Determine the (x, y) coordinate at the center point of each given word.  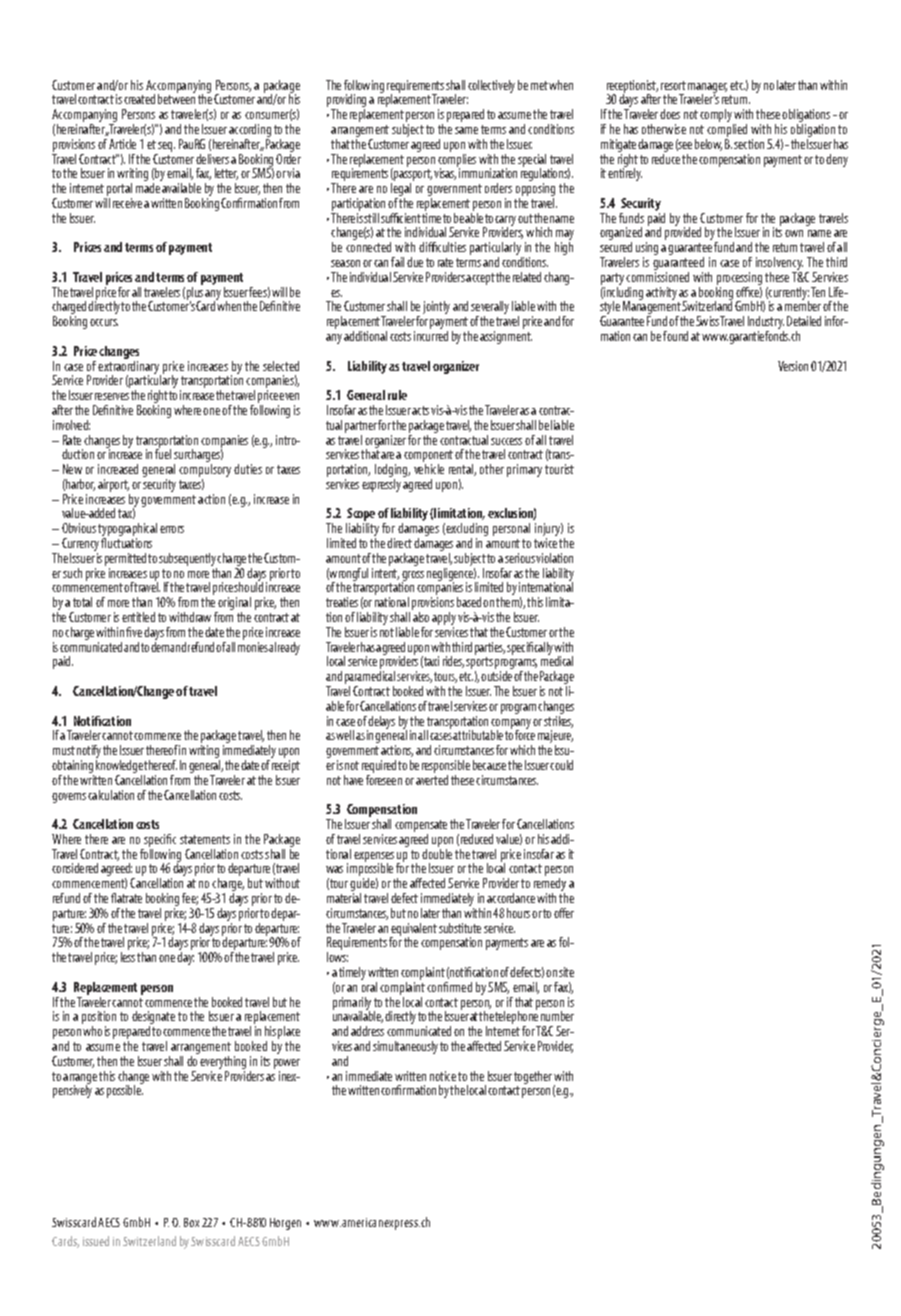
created (139, 99)
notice (443, 1076)
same (466, 130)
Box (191, 1222)
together (533, 1077)
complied (726, 132)
